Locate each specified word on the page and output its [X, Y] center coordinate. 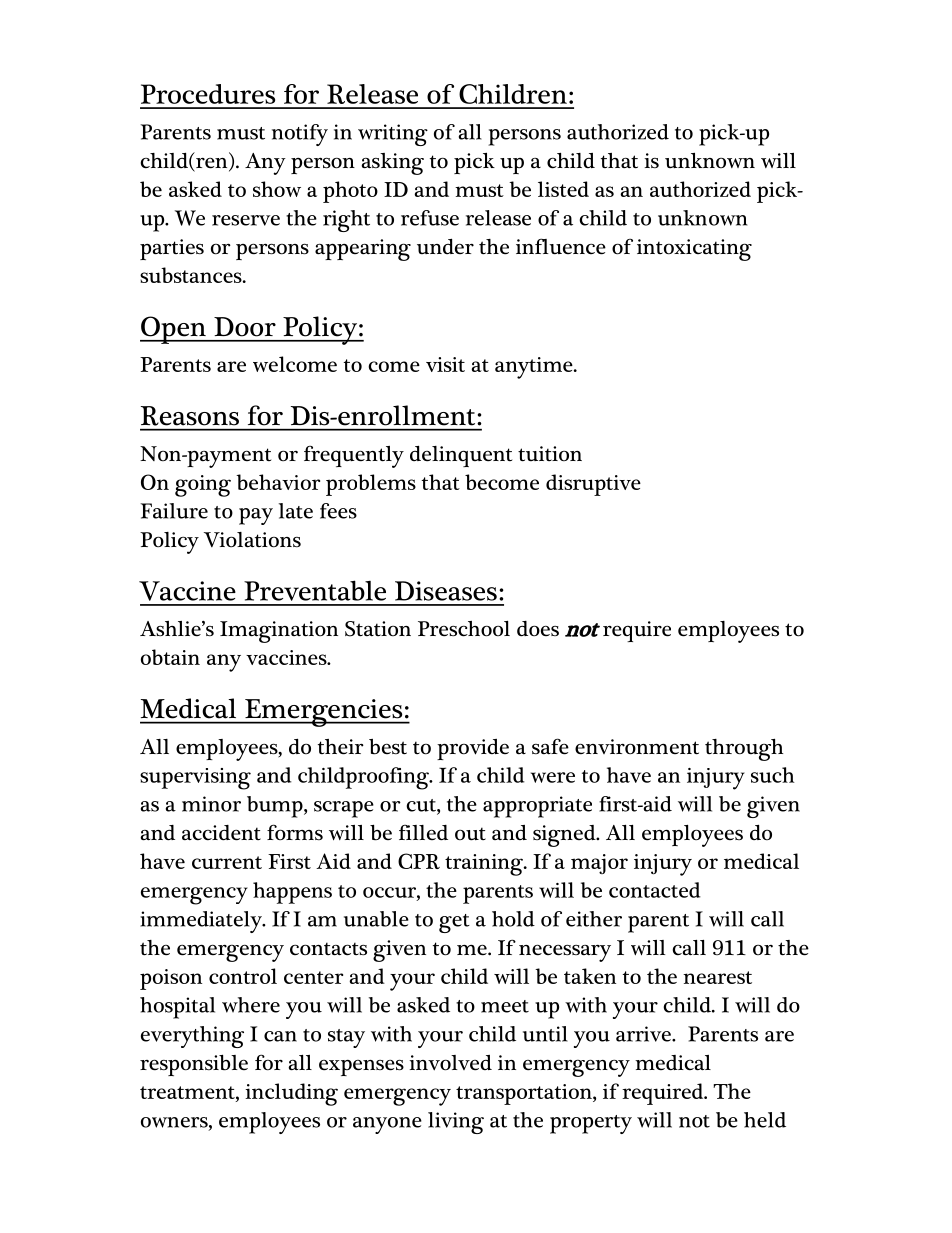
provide [473, 749]
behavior [278, 482]
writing [393, 135]
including [291, 1094]
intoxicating [694, 250]
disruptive [593, 485]
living [456, 1123]
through [744, 750]
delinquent [461, 456]
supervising [195, 779]
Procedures [208, 94]
